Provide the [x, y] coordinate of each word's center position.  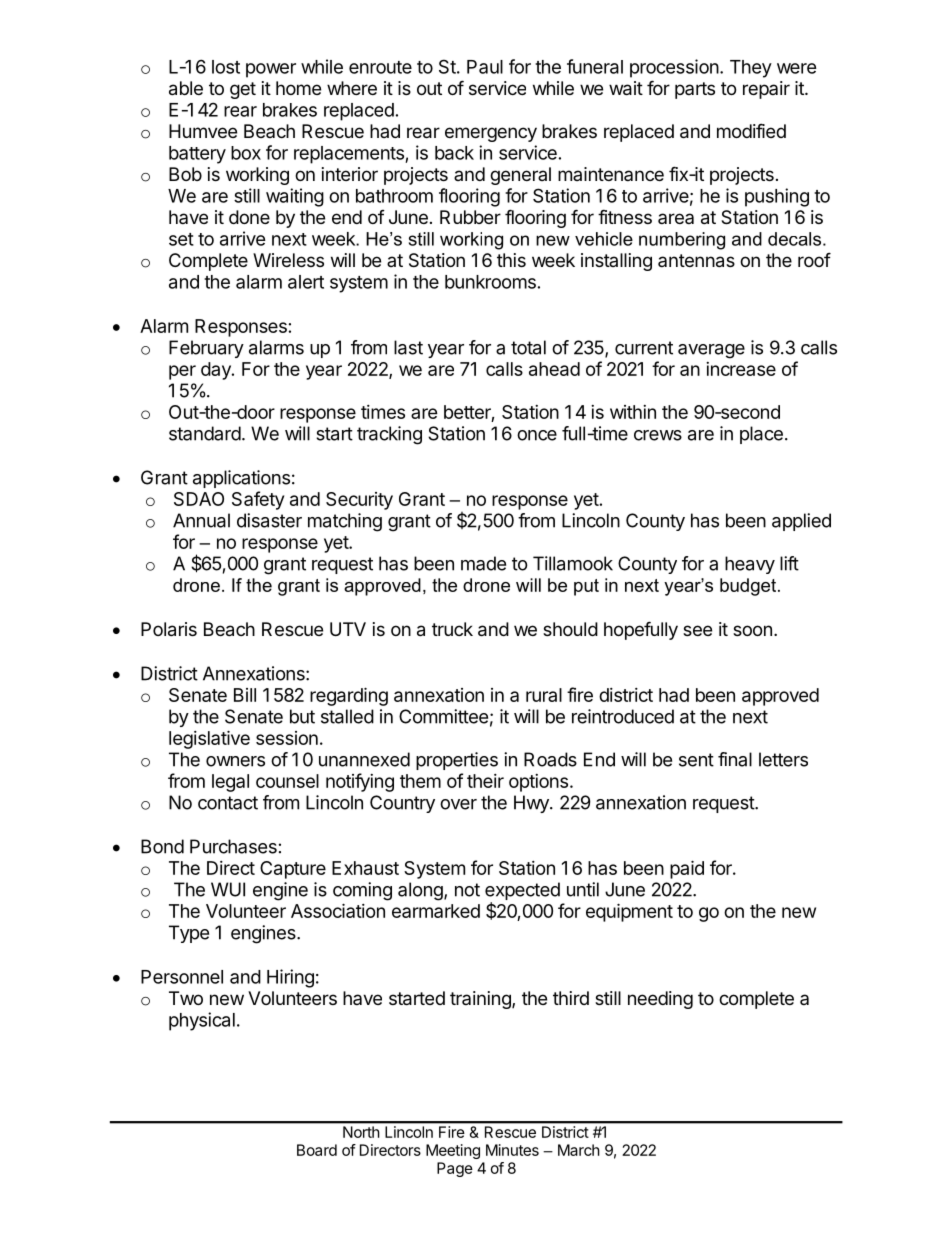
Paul [485, 67]
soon [752, 630]
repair [766, 90]
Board [317, 1150]
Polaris [169, 629]
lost [226, 67]
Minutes [512, 1150]
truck [452, 629]
